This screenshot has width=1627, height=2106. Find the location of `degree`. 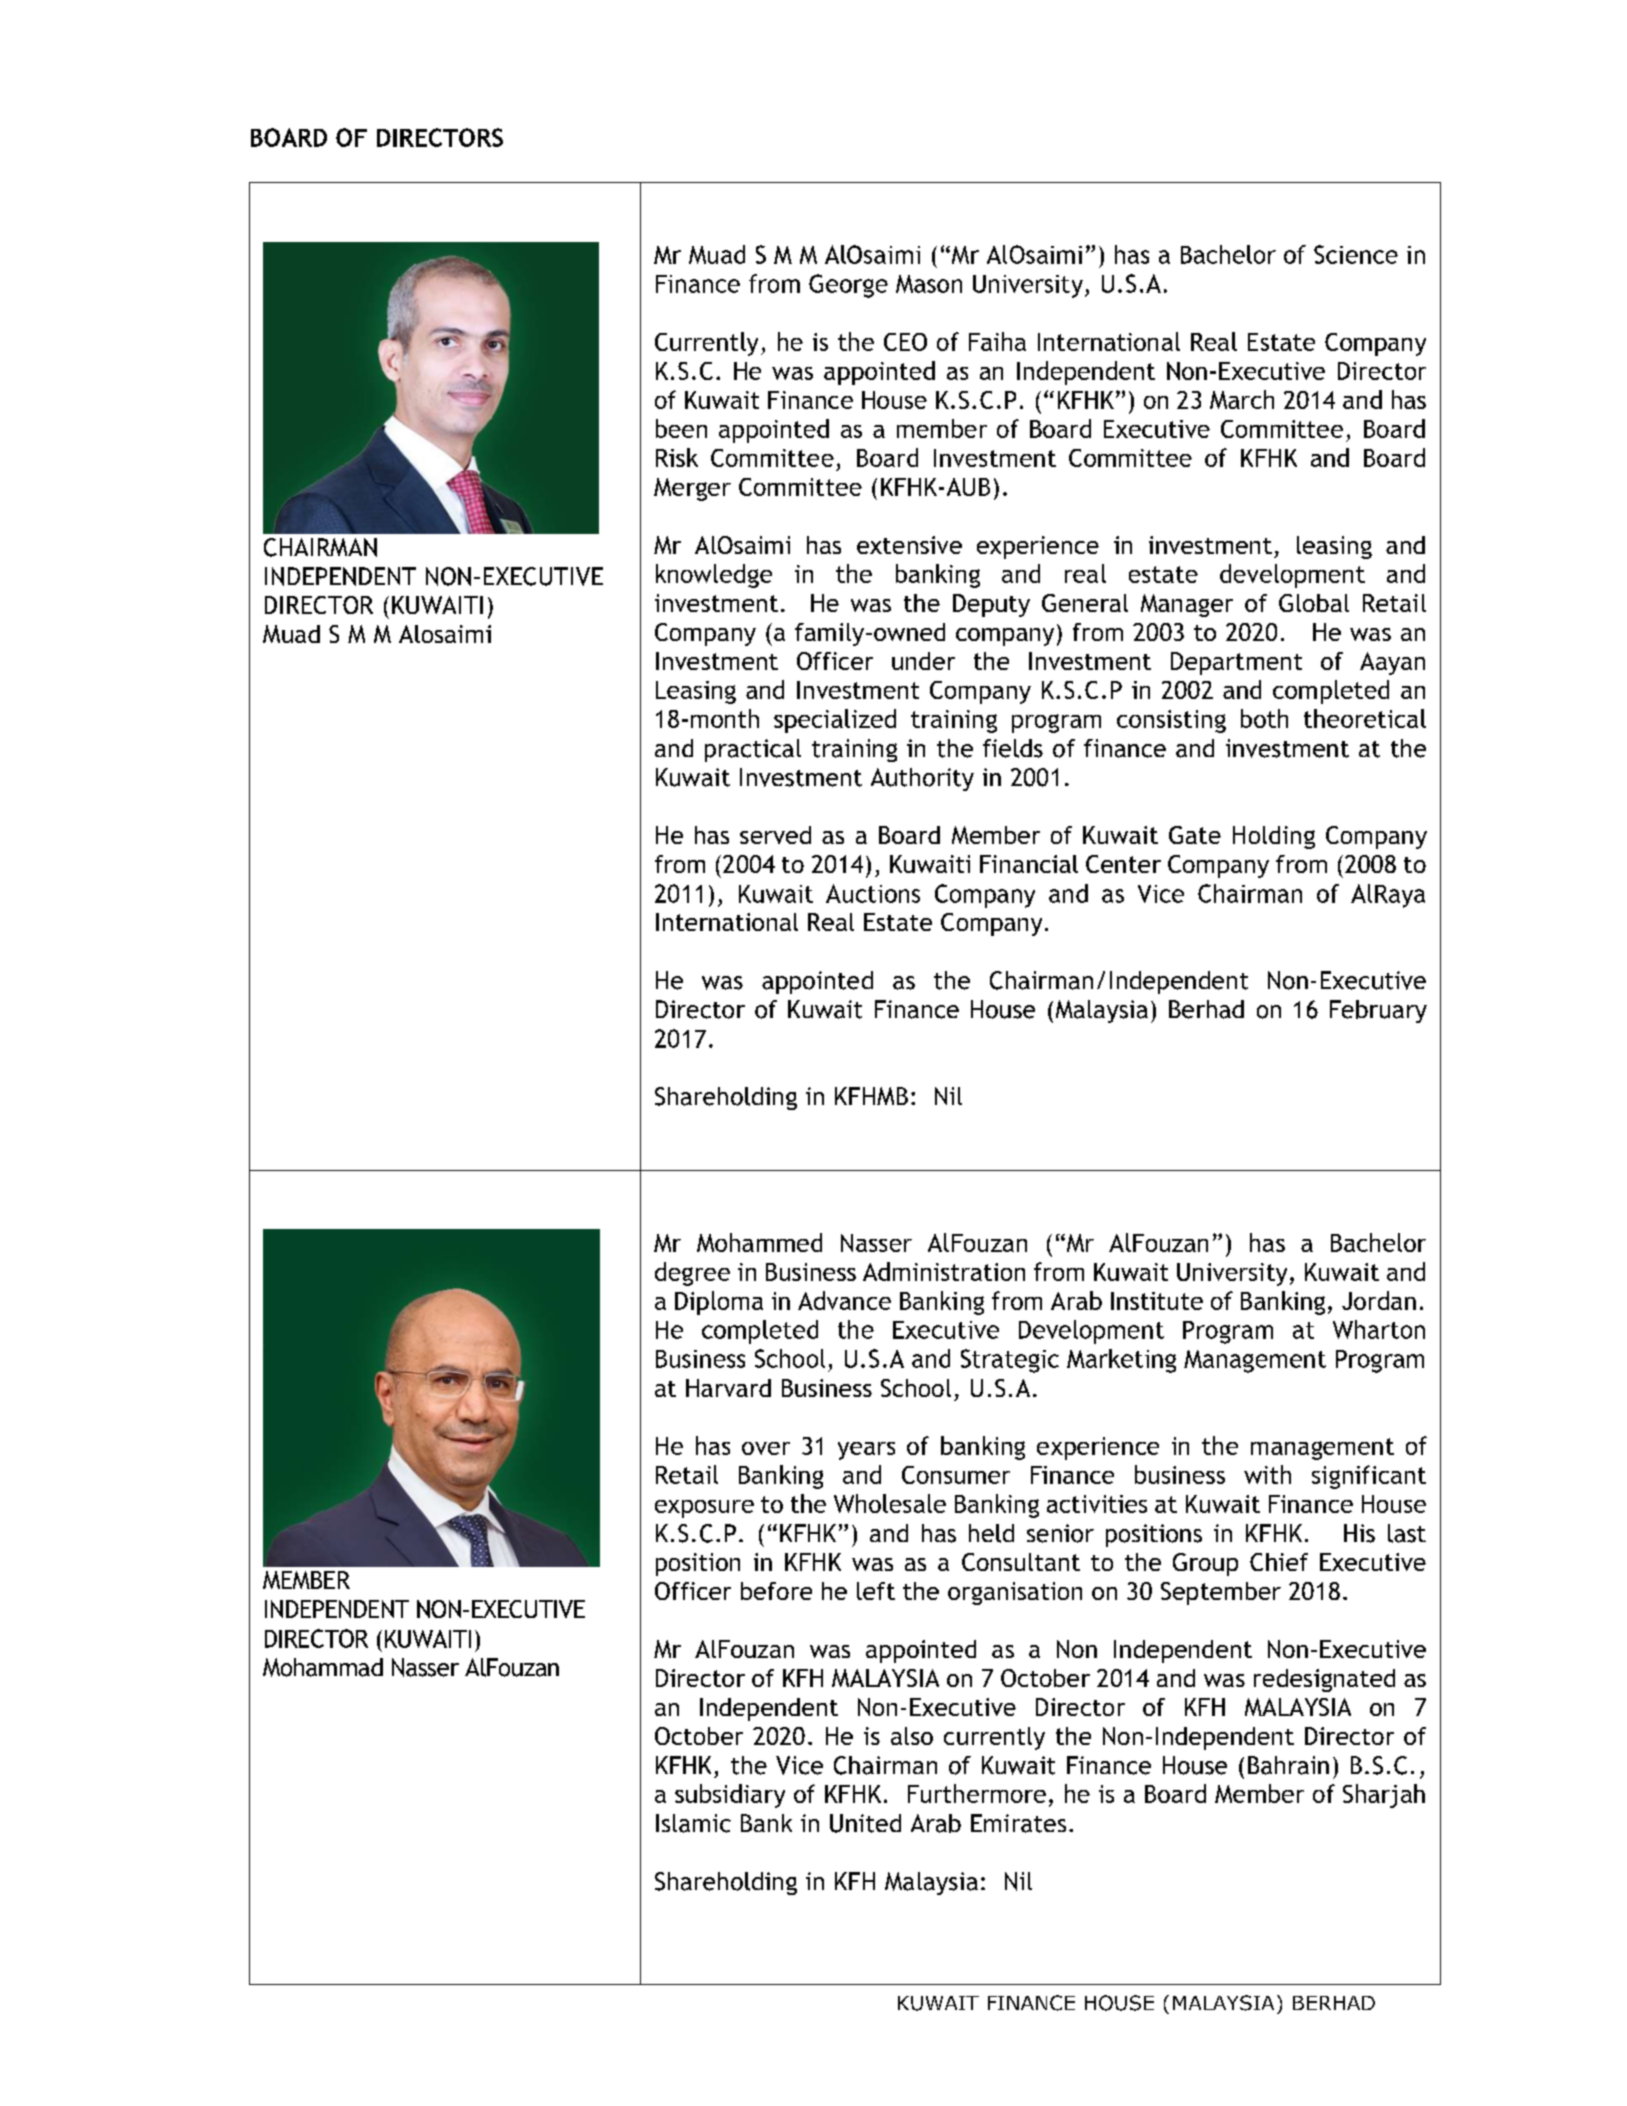

degree is located at coordinates (692, 1274).
